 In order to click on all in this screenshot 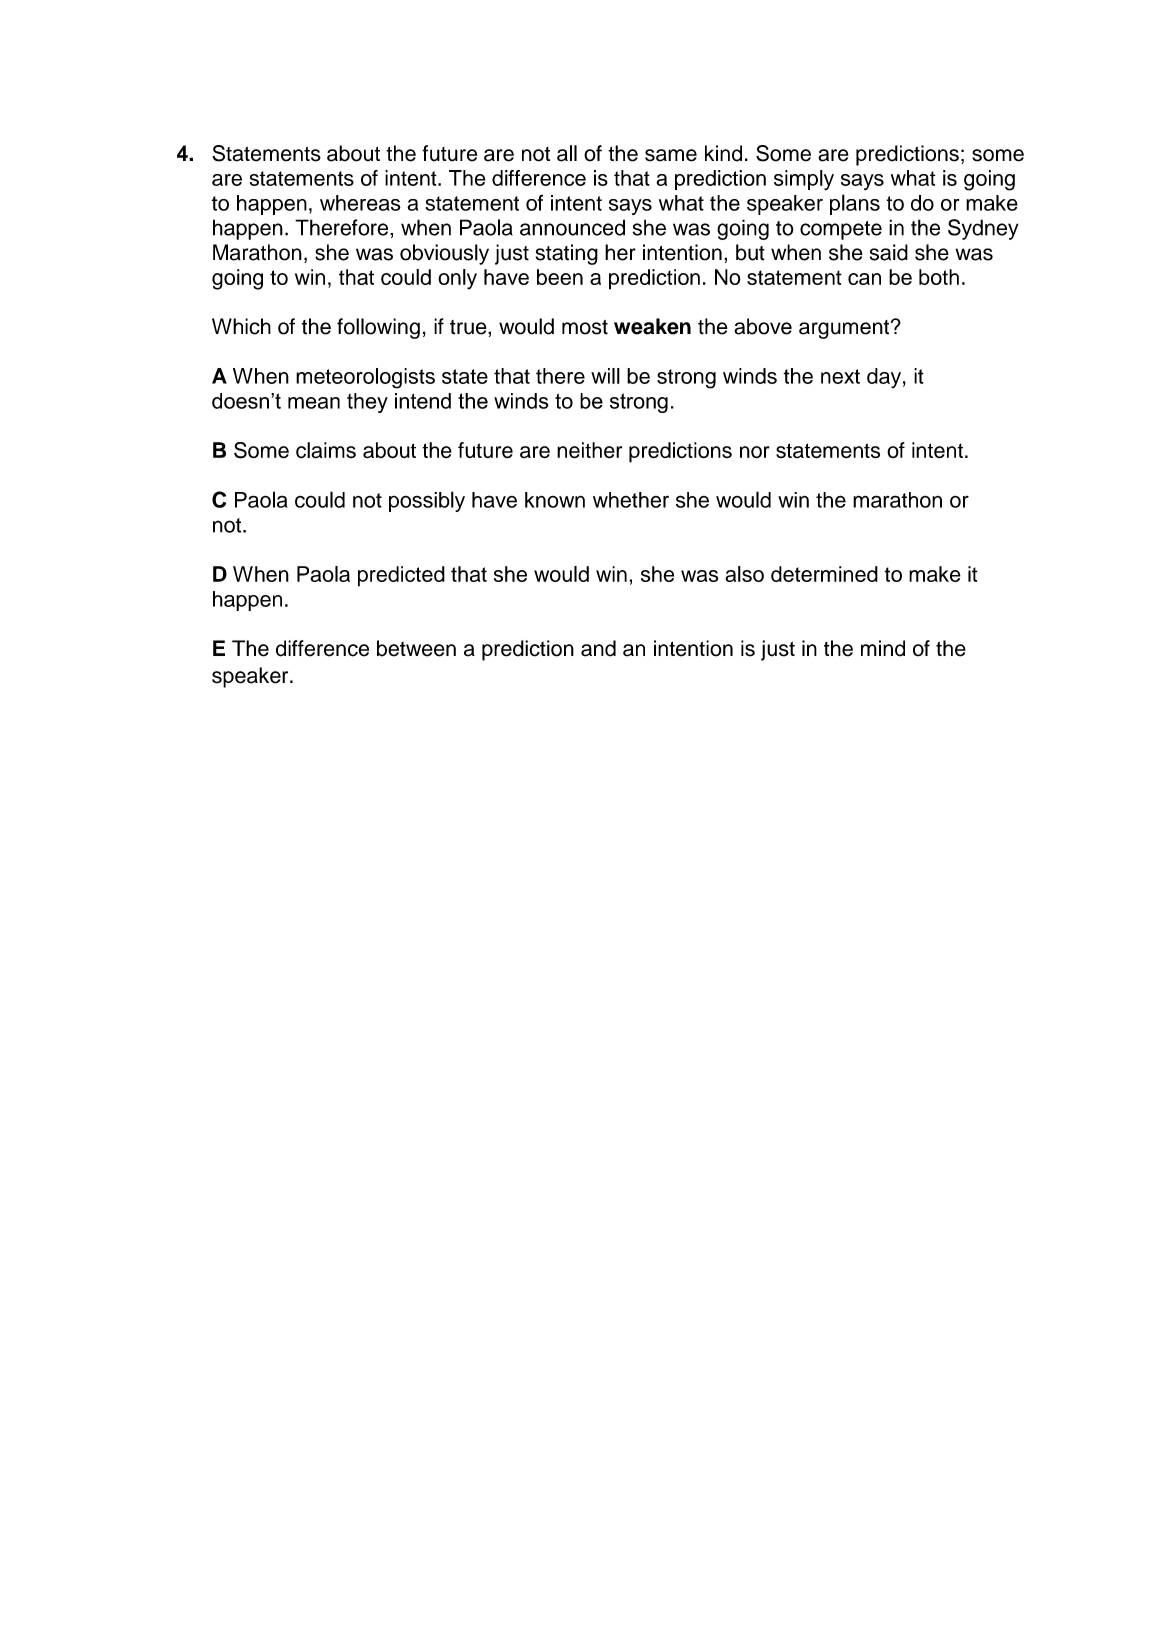, I will do `click(567, 153)`.
